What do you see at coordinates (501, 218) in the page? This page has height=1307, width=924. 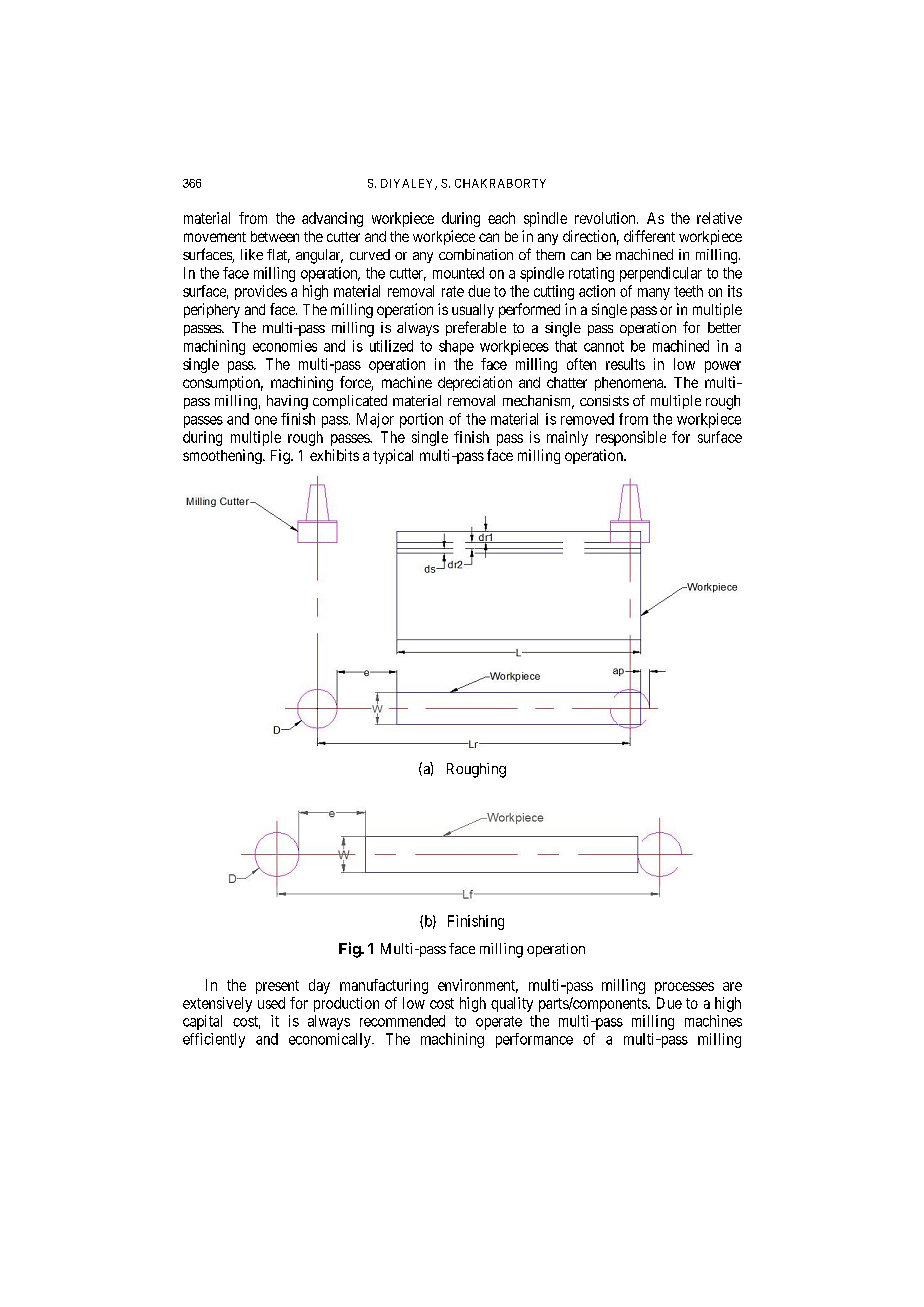 I see `each` at bounding box center [501, 218].
